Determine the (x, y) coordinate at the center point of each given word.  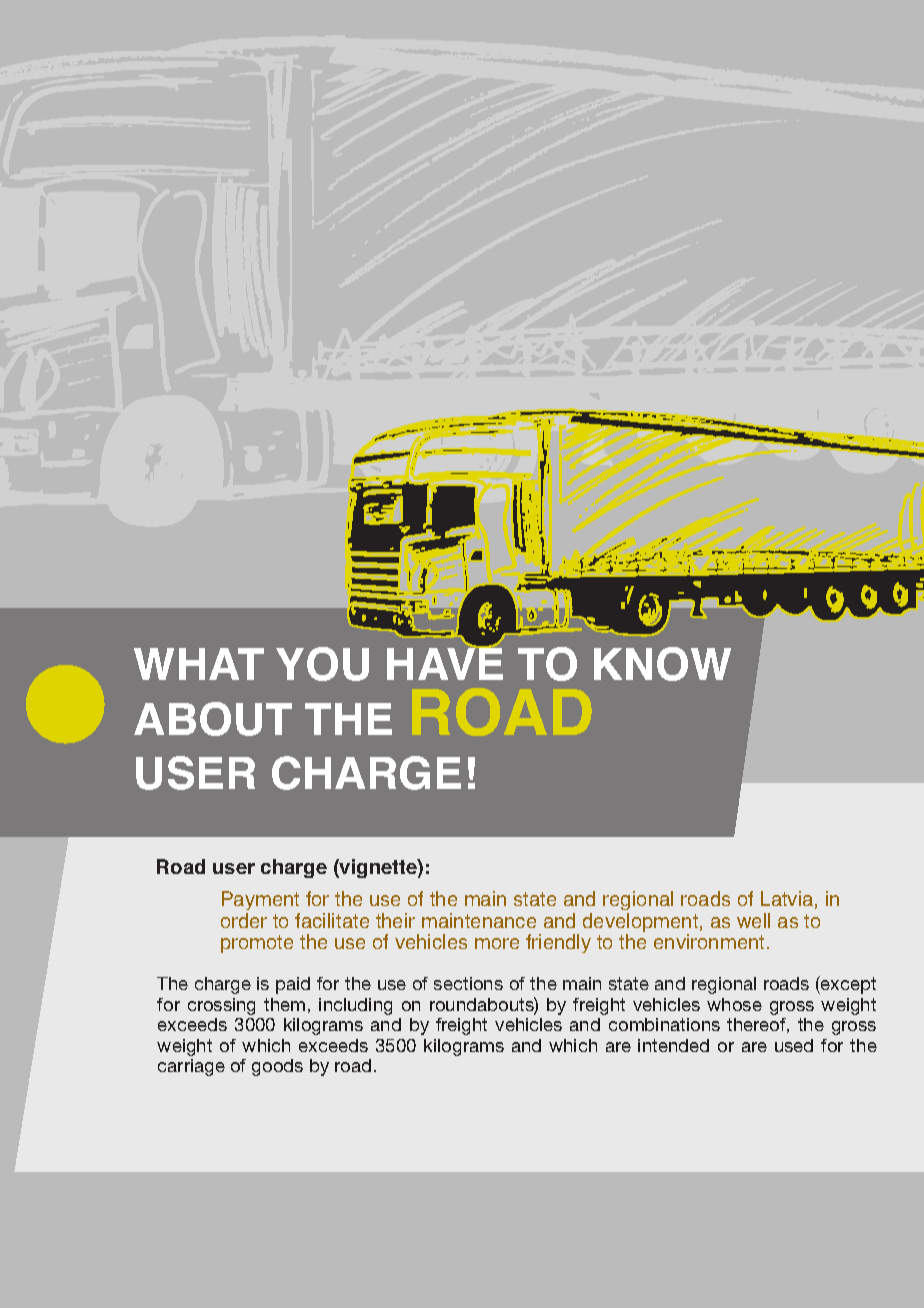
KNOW (662, 664)
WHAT (199, 664)
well (753, 920)
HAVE (445, 664)
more (497, 943)
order (244, 920)
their (395, 920)
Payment (260, 900)
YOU (322, 664)
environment (709, 941)
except (847, 985)
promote (257, 944)
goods (277, 1067)
